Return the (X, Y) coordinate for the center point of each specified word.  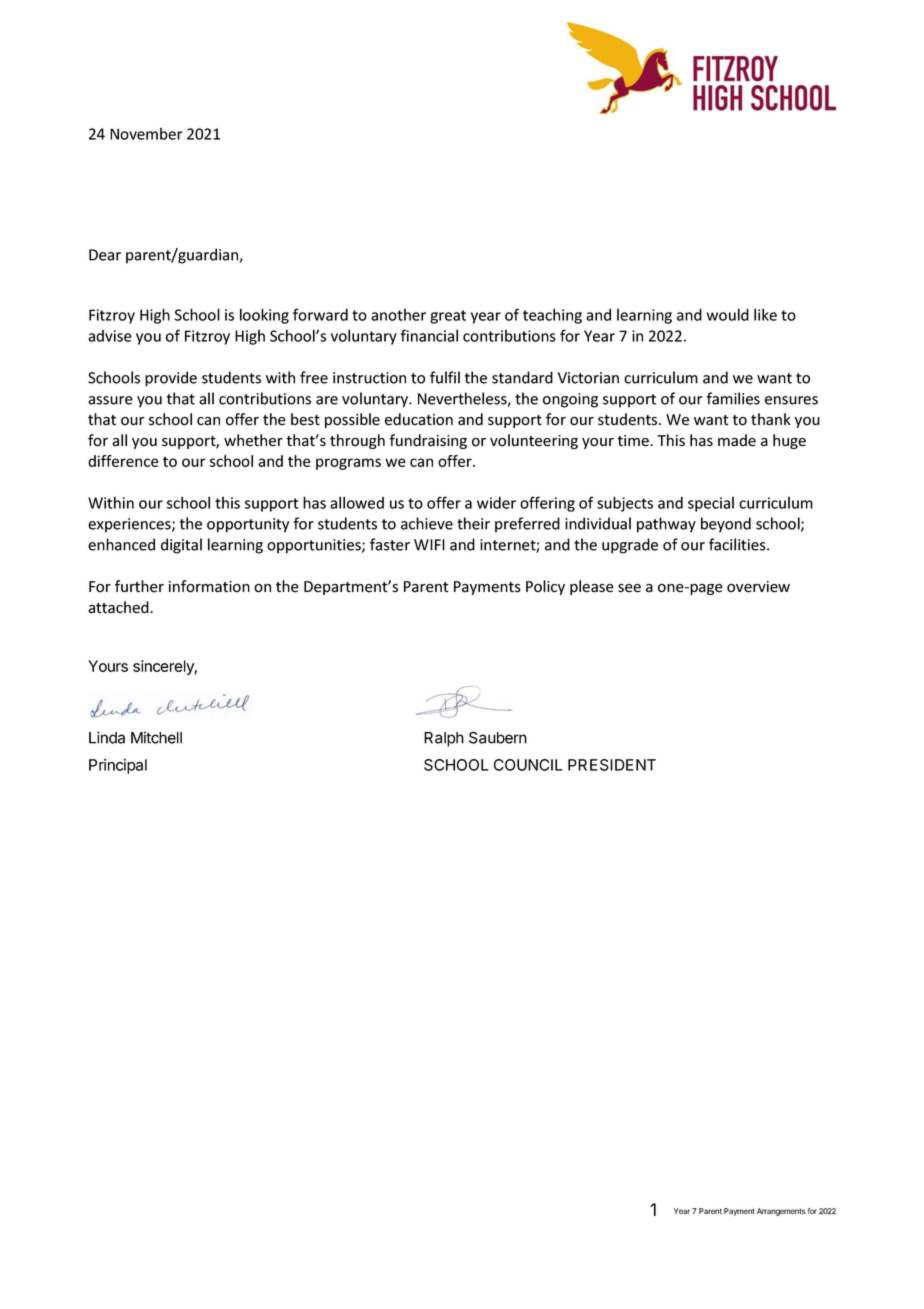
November (146, 134)
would (728, 314)
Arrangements (781, 1212)
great (448, 317)
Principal (118, 766)
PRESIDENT (612, 765)
